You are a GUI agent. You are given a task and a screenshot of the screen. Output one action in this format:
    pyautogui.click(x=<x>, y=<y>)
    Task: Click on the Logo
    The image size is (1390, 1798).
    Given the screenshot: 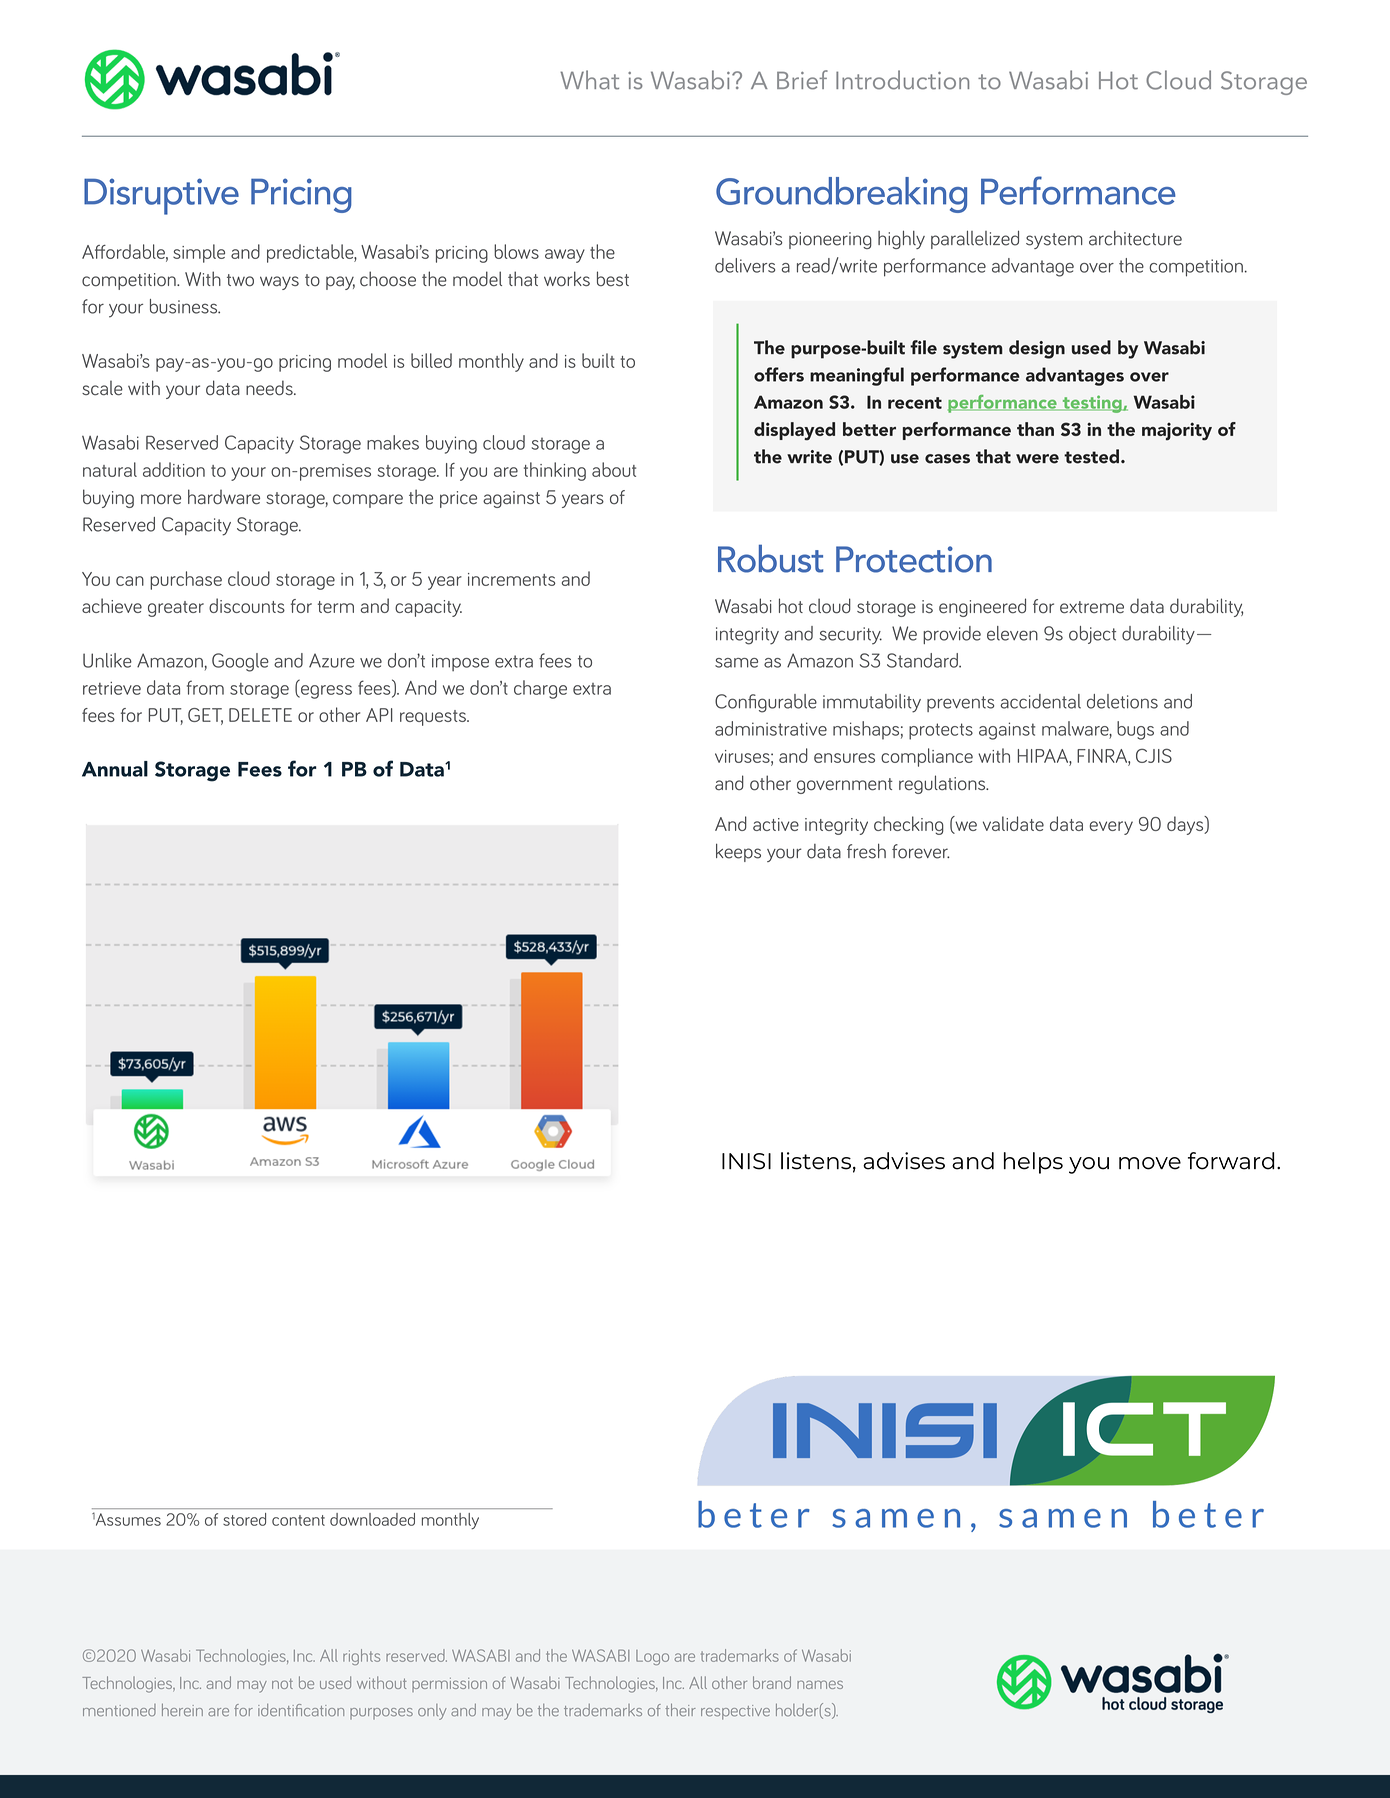 What is the action you would take?
    pyautogui.click(x=652, y=1657)
